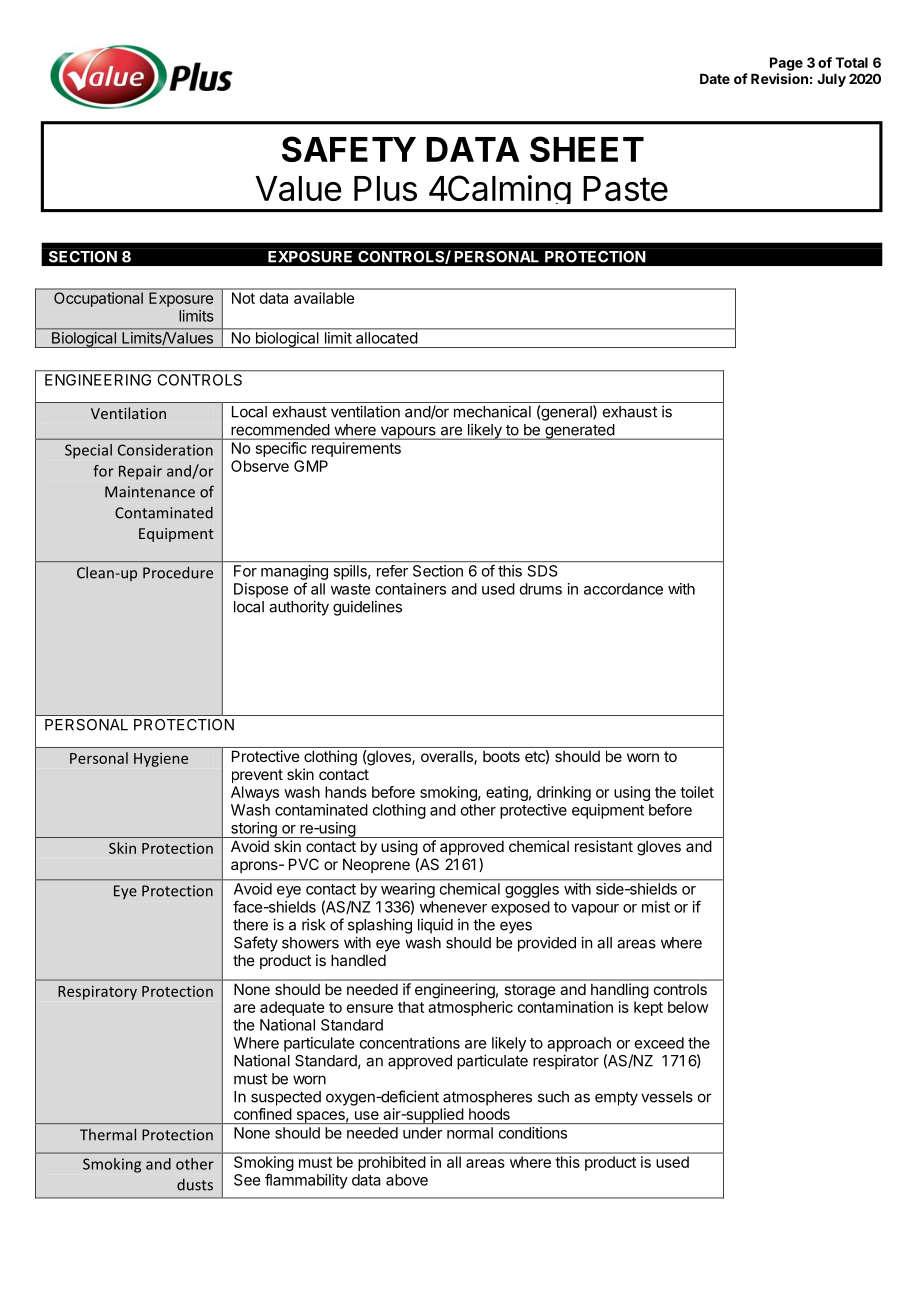 This screenshot has height=1308, width=924. I want to click on mechanical, so click(492, 411).
